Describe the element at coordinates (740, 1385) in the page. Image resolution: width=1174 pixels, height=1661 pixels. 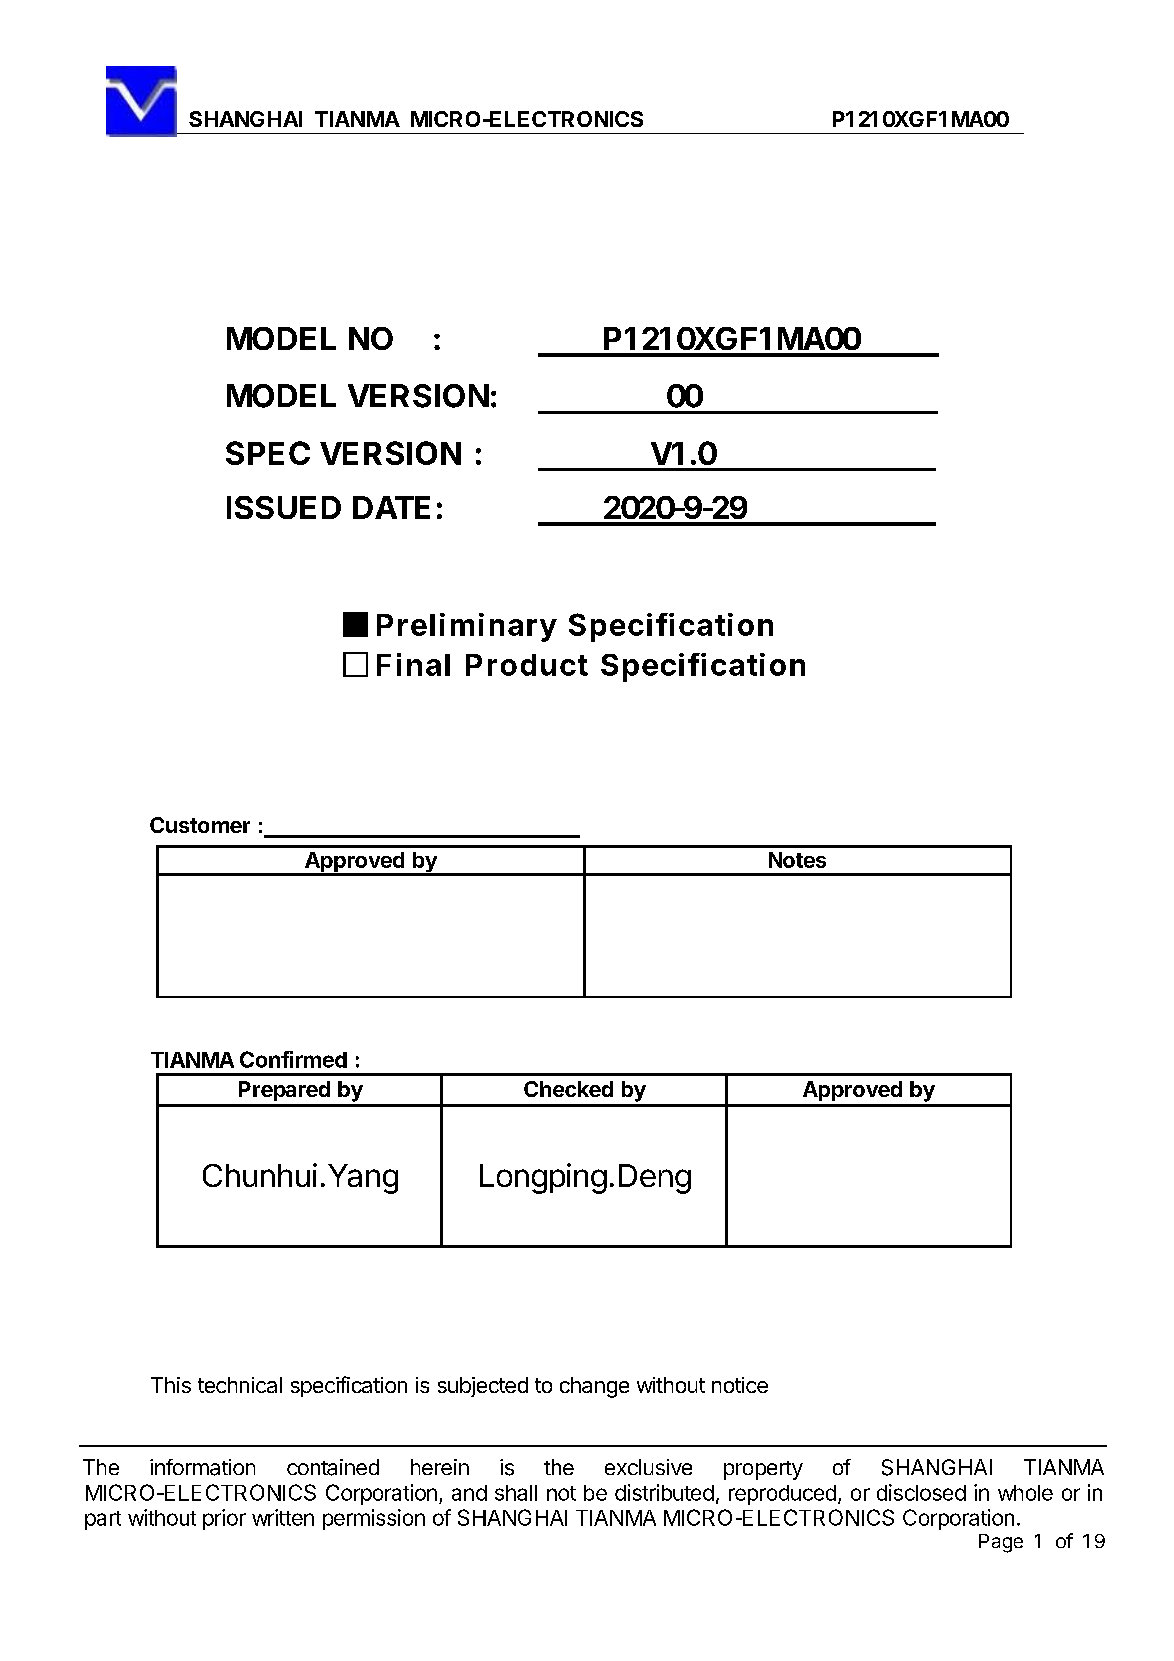
I see `notice` at that location.
